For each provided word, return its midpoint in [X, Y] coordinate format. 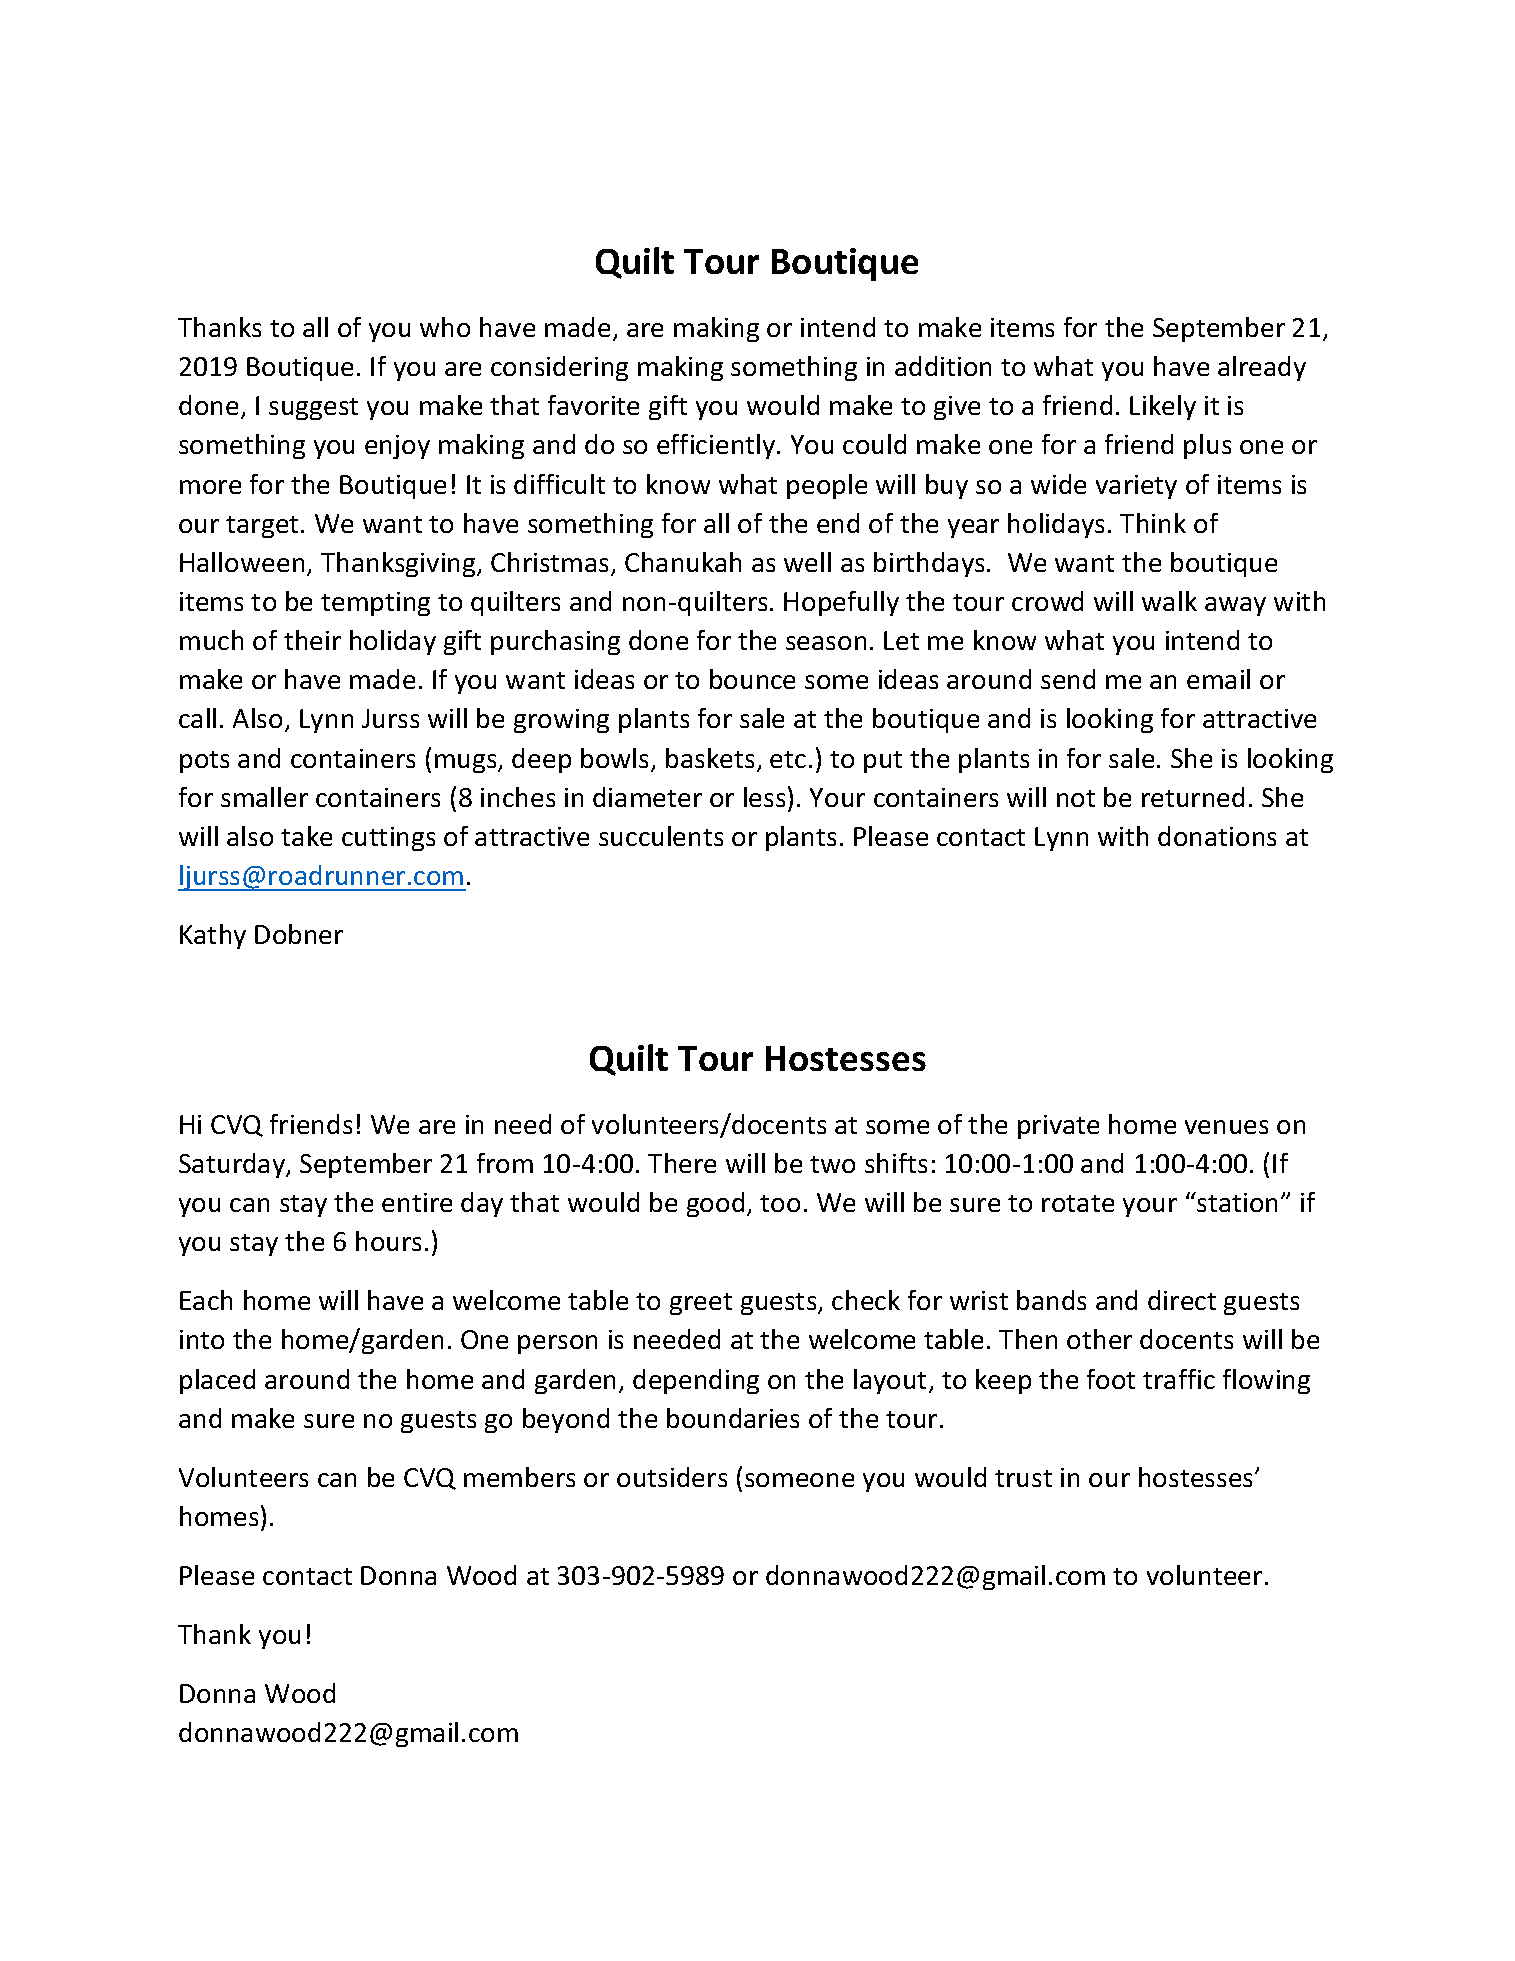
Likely [1163, 407]
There [682, 1163]
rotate [1078, 1203]
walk [1169, 601]
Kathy [213, 936]
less [764, 797]
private [1058, 1127]
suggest [313, 409]
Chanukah [683, 562]
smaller [264, 797]
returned [1193, 797]
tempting [375, 604]
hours [388, 1241]
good [715, 1204]
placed [217, 1381]
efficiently [717, 446]
